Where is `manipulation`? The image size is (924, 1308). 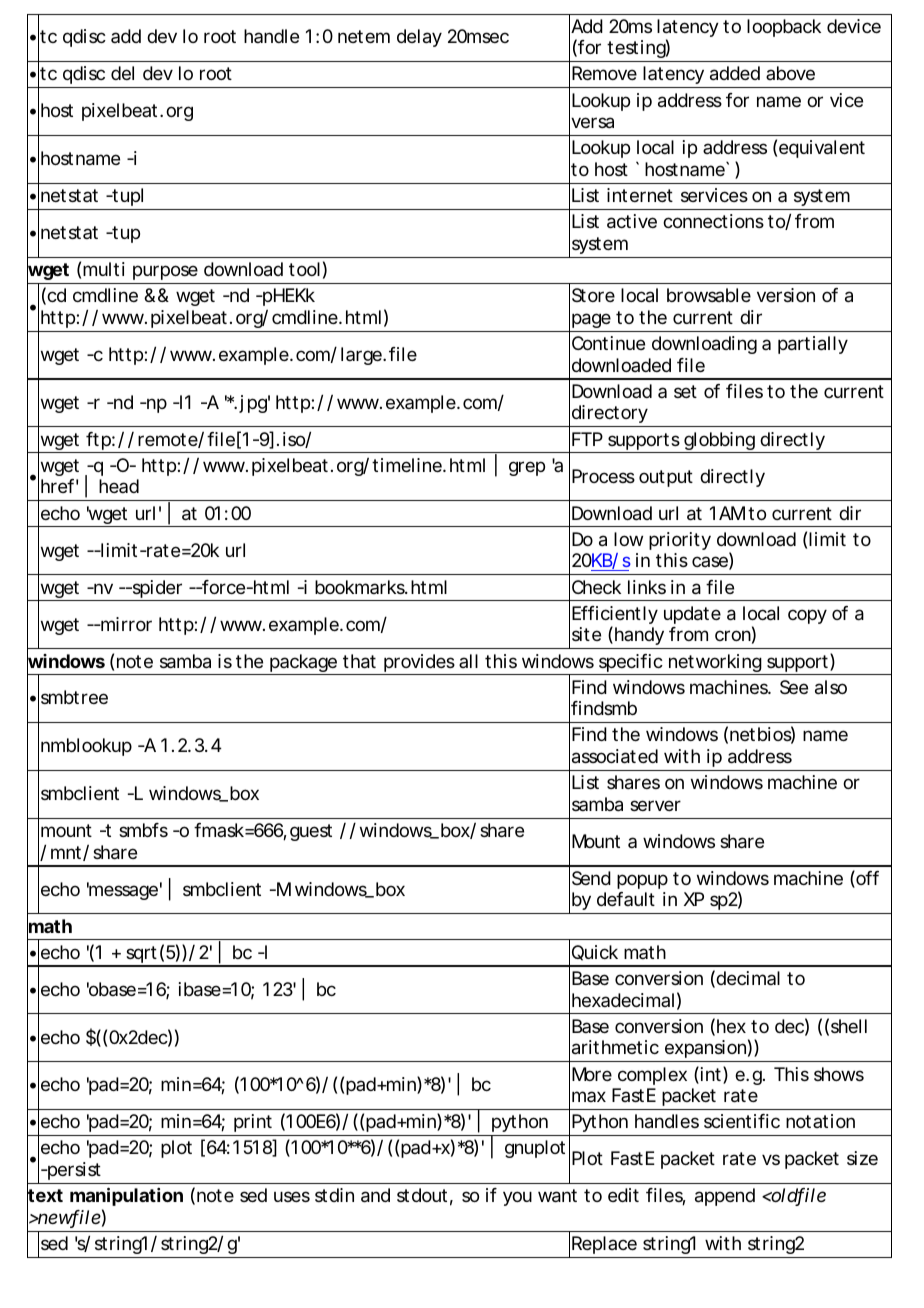 manipulation is located at coordinates (126, 1196).
